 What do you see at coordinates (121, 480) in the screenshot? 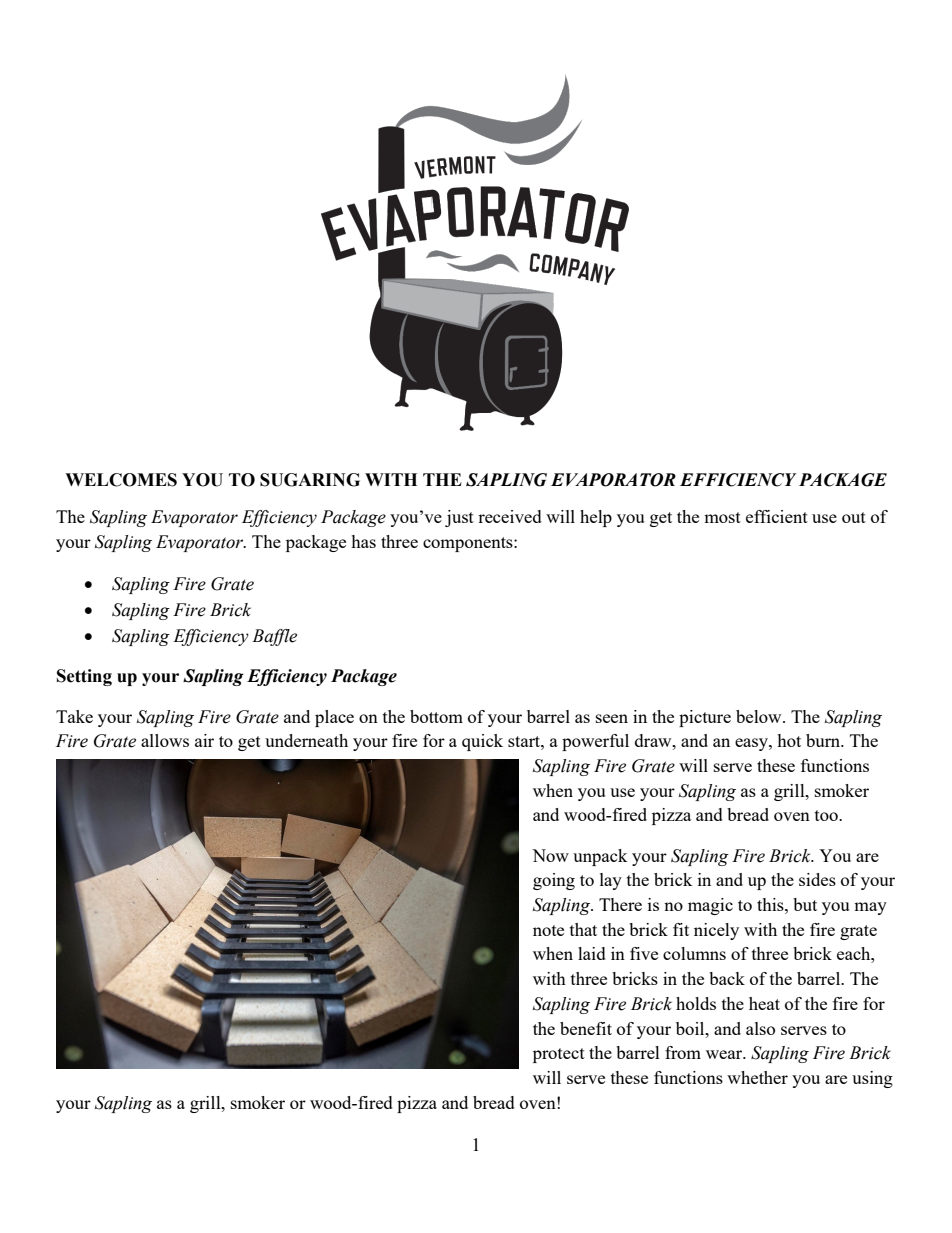
I see `WELCOMES` at bounding box center [121, 480].
